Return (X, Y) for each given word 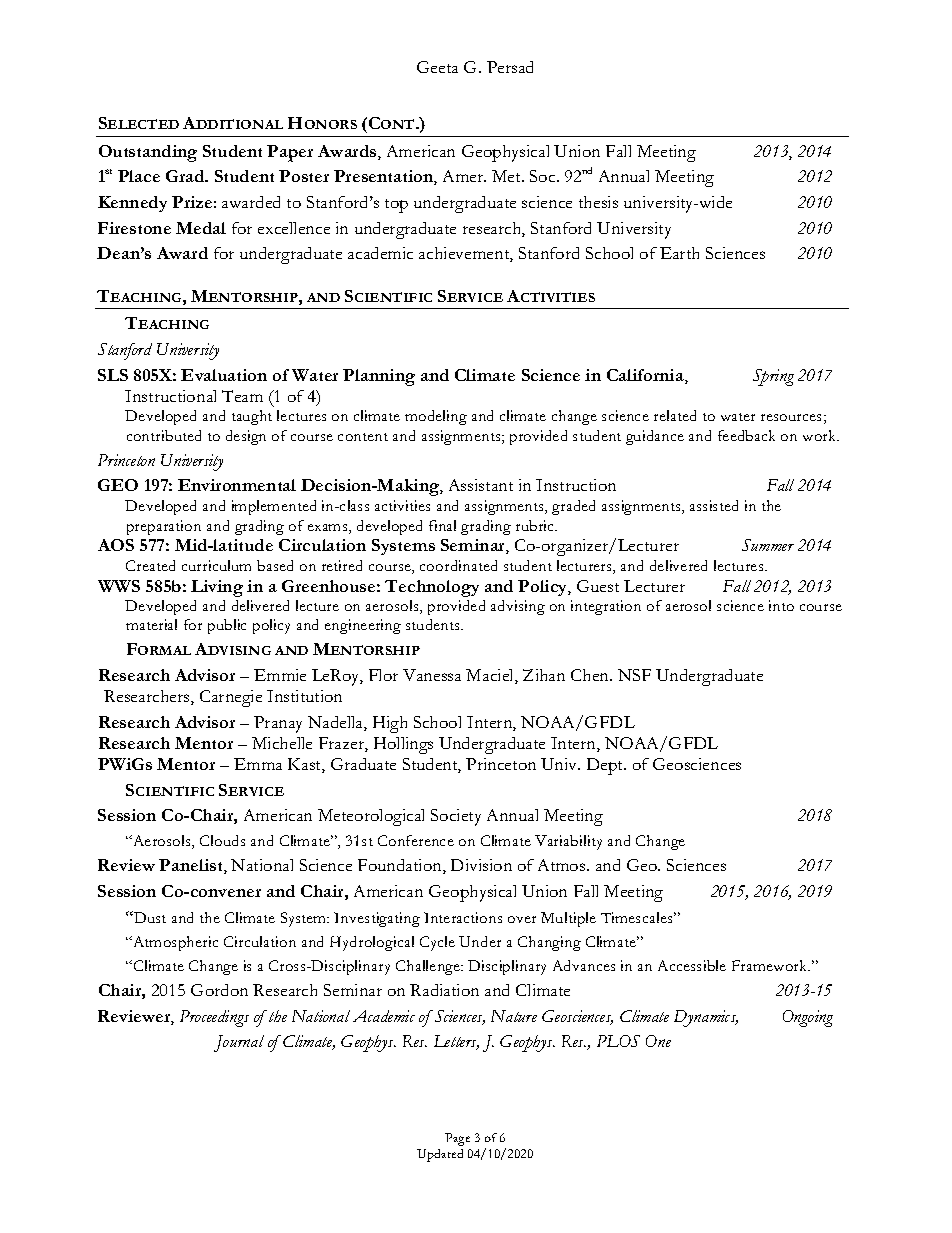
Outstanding (148, 153)
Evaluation (224, 375)
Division (481, 865)
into (781, 605)
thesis (598, 202)
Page (457, 1139)
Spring (773, 377)
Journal (239, 1043)
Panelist (192, 866)
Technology (432, 588)
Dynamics (706, 1018)
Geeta (437, 67)
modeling (436, 417)
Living (217, 588)
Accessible (692, 965)
